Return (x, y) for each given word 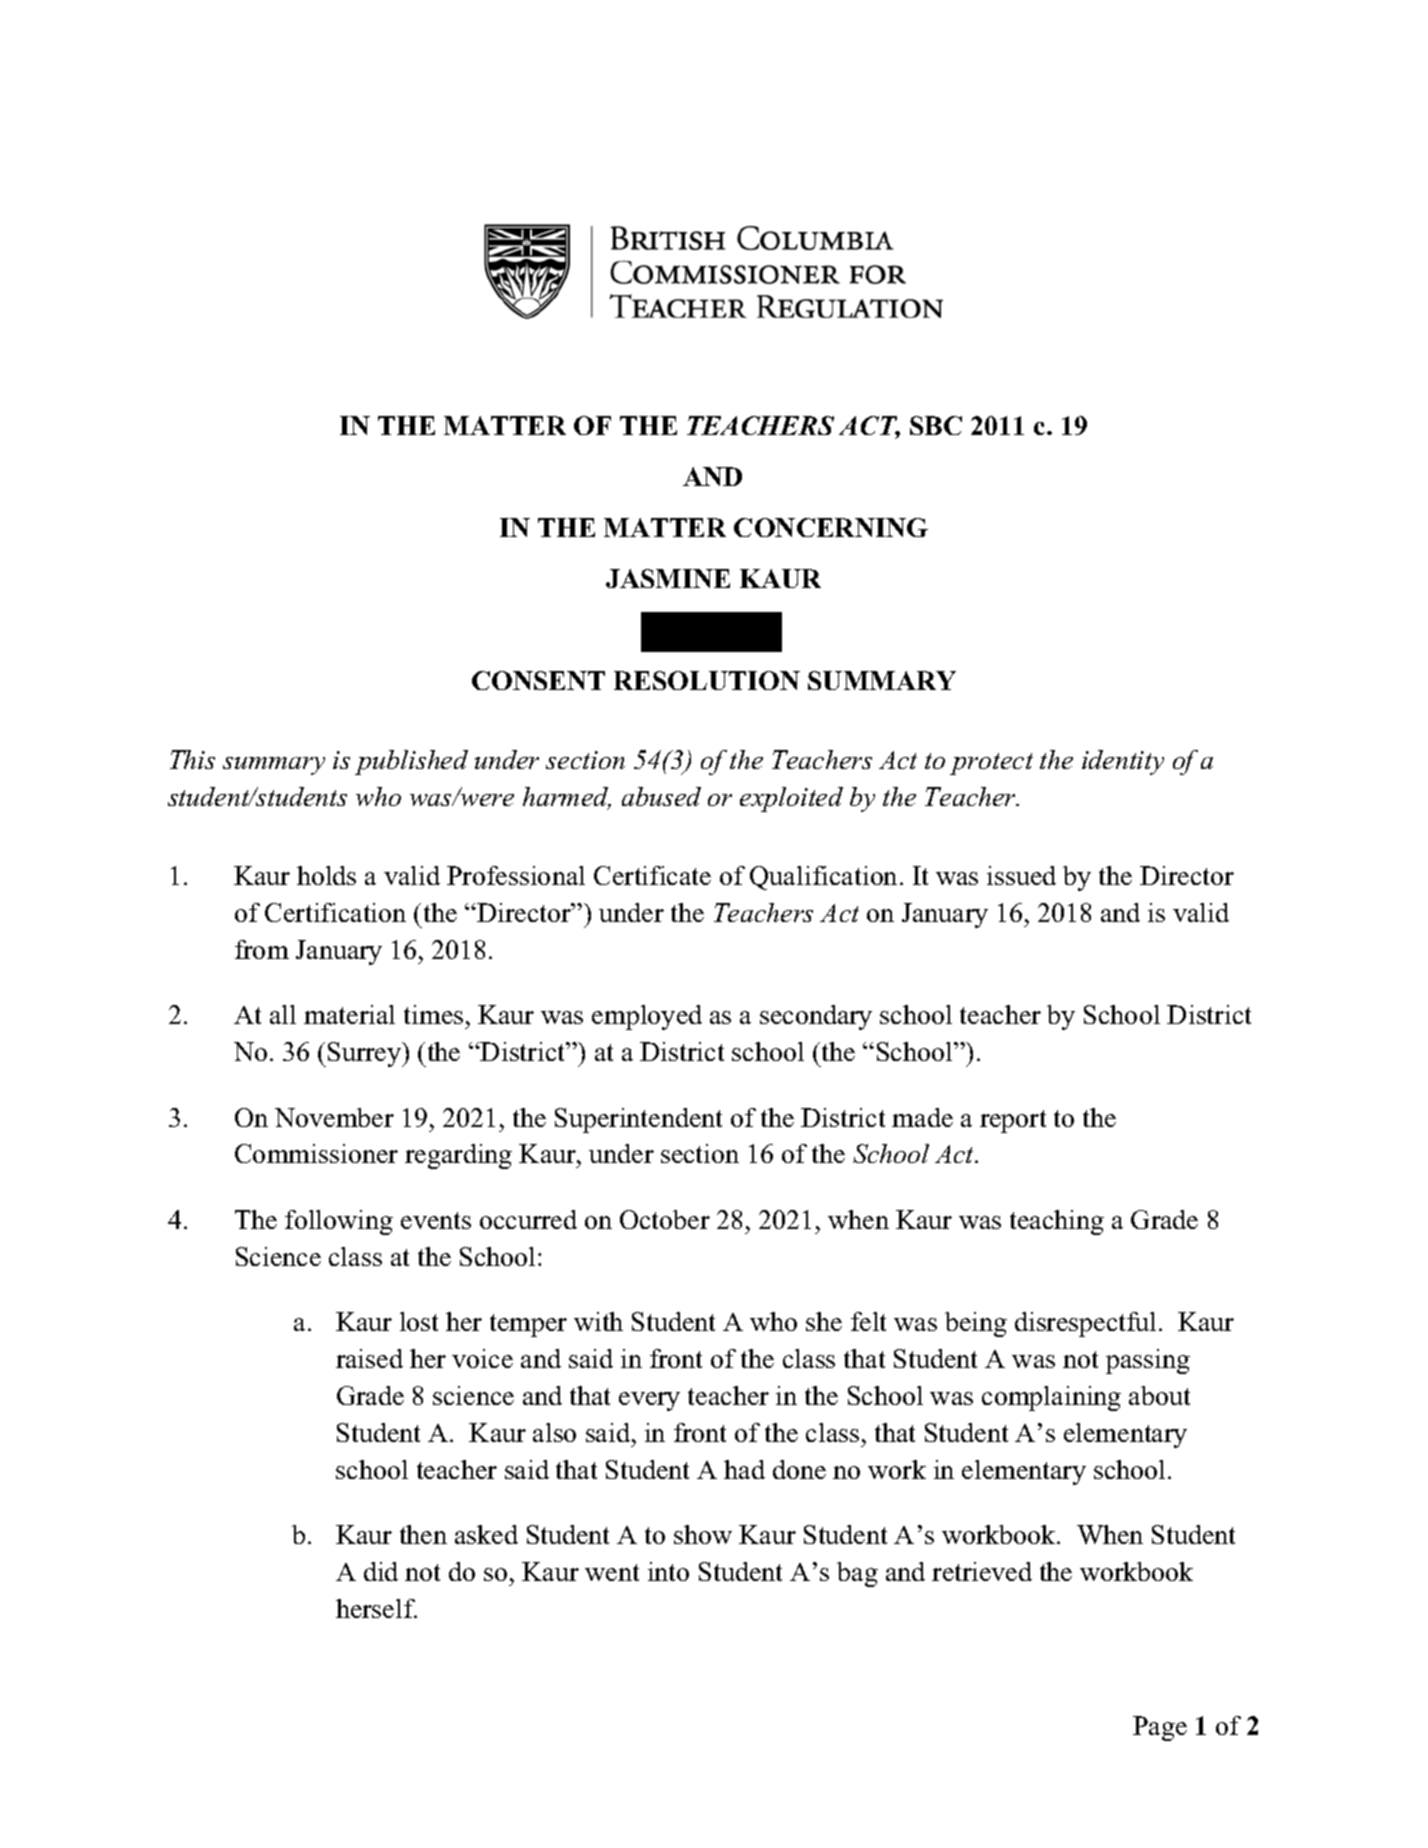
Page (1160, 1728)
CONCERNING (831, 527)
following (339, 1222)
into (668, 1571)
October (665, 1219)
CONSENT (538, 680)
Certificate (652, 875)
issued (1021, 875)
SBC (936, 425)
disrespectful (1085, 1324)
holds (326, 875)
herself (376, 1608)
